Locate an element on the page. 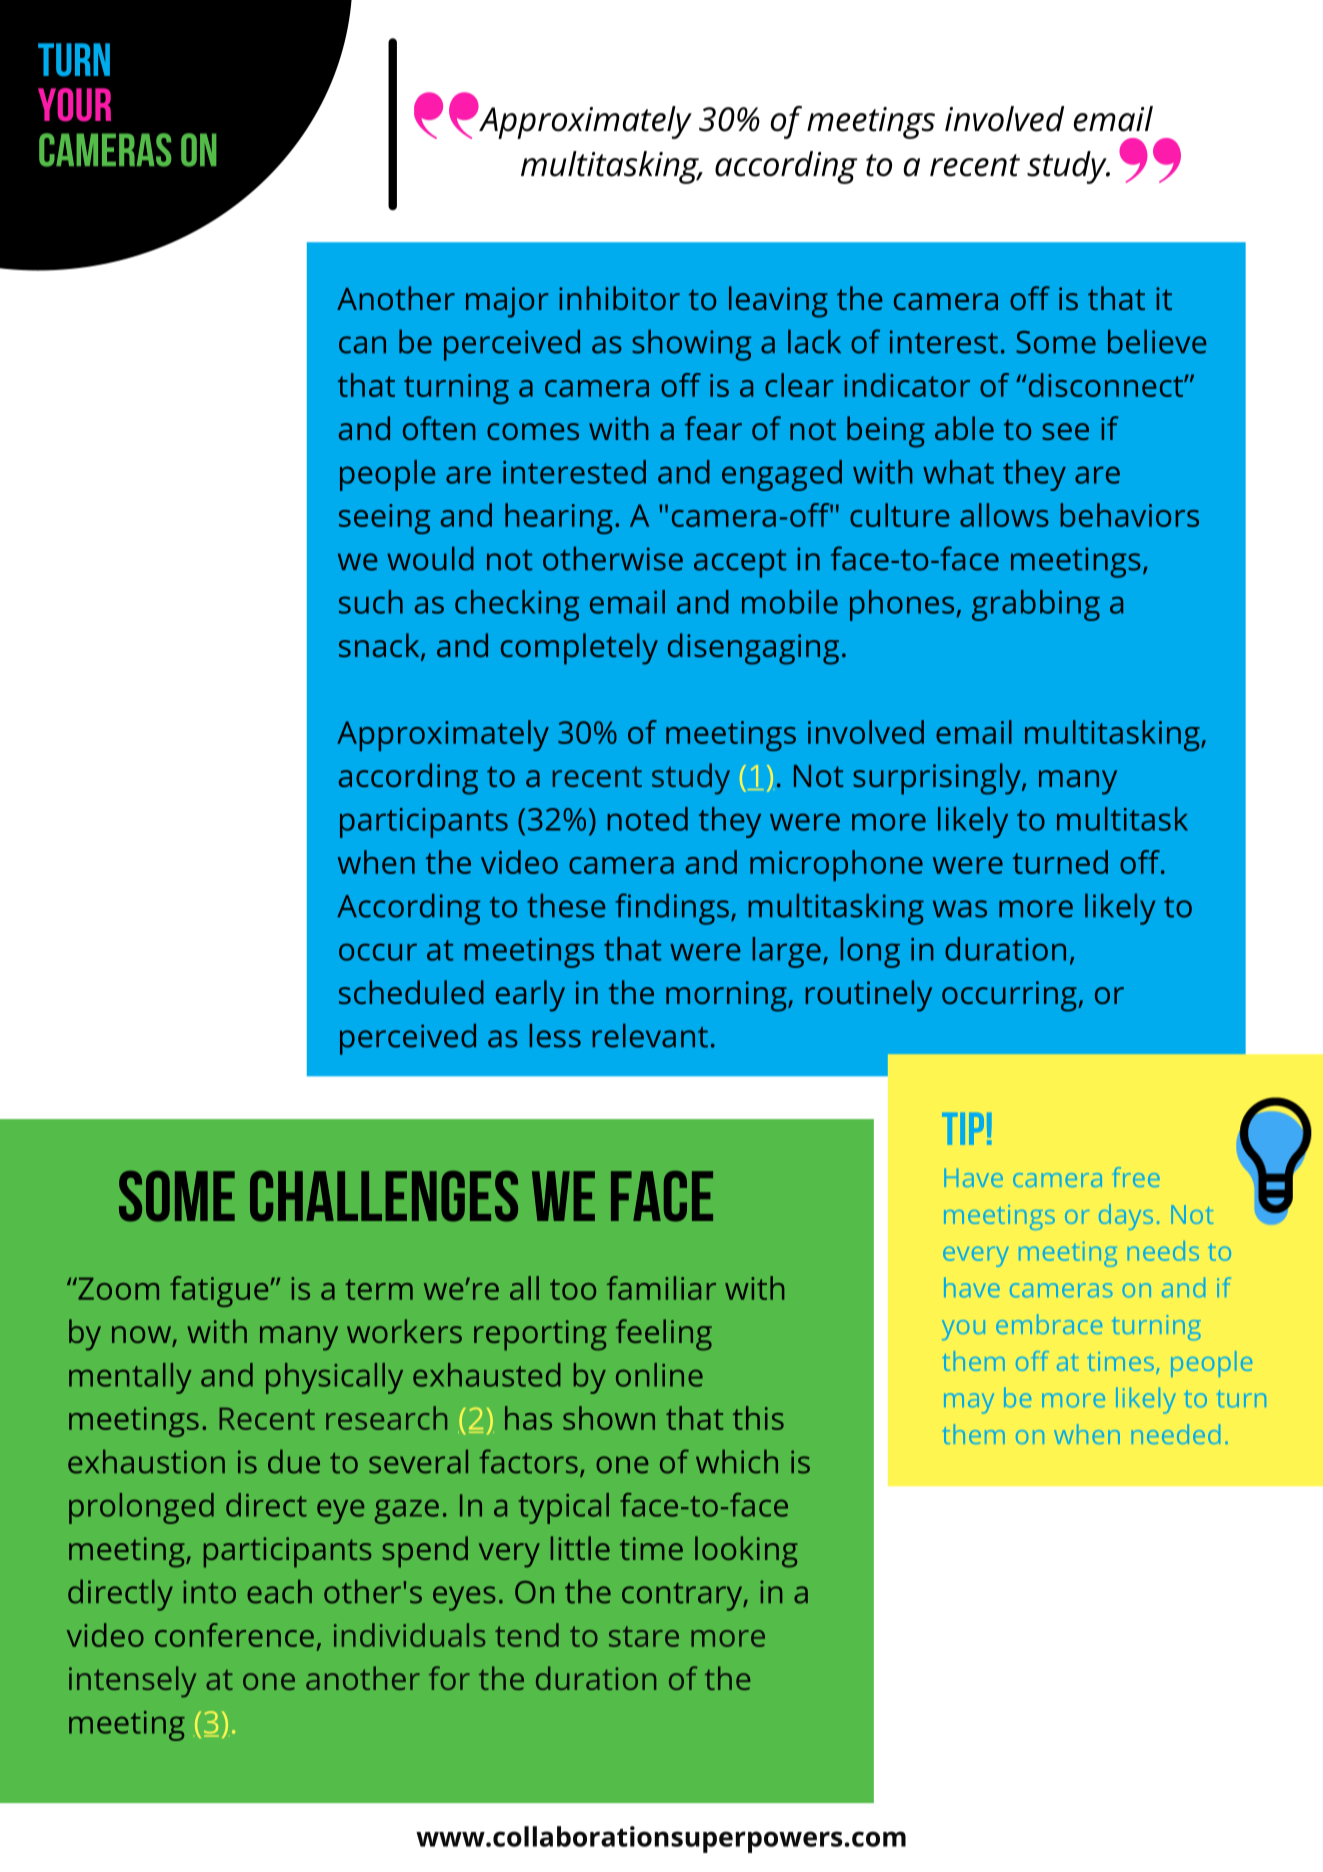 Image resolution: width=1323 pixels, height=1872 pixels. believe is located at coordinates (1157, 341).
